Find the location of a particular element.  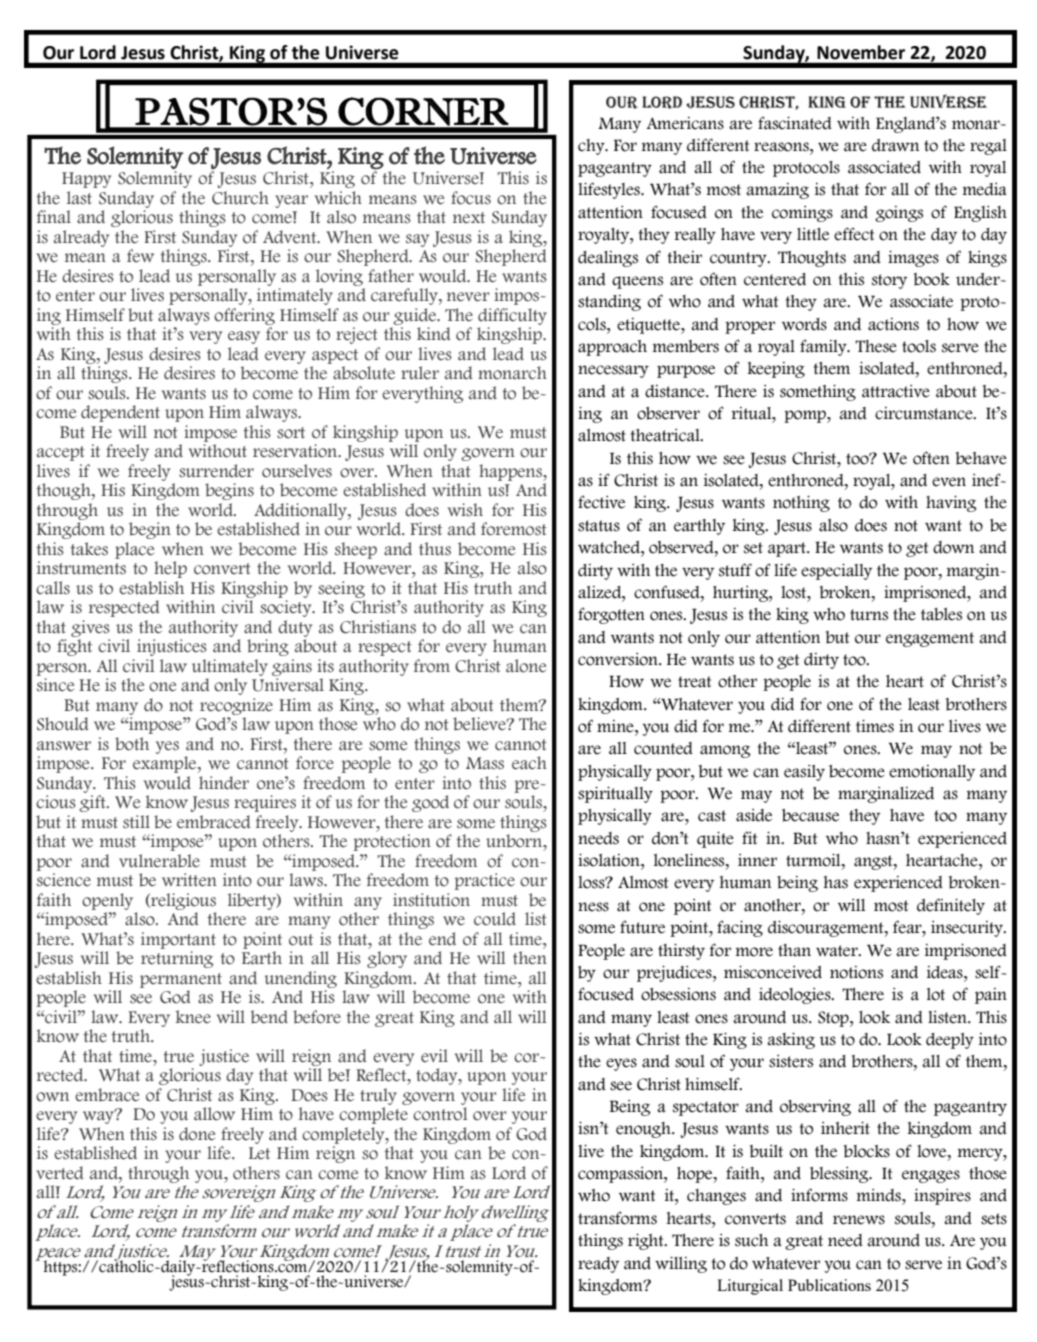

November is located at coordinates (861, 52).
